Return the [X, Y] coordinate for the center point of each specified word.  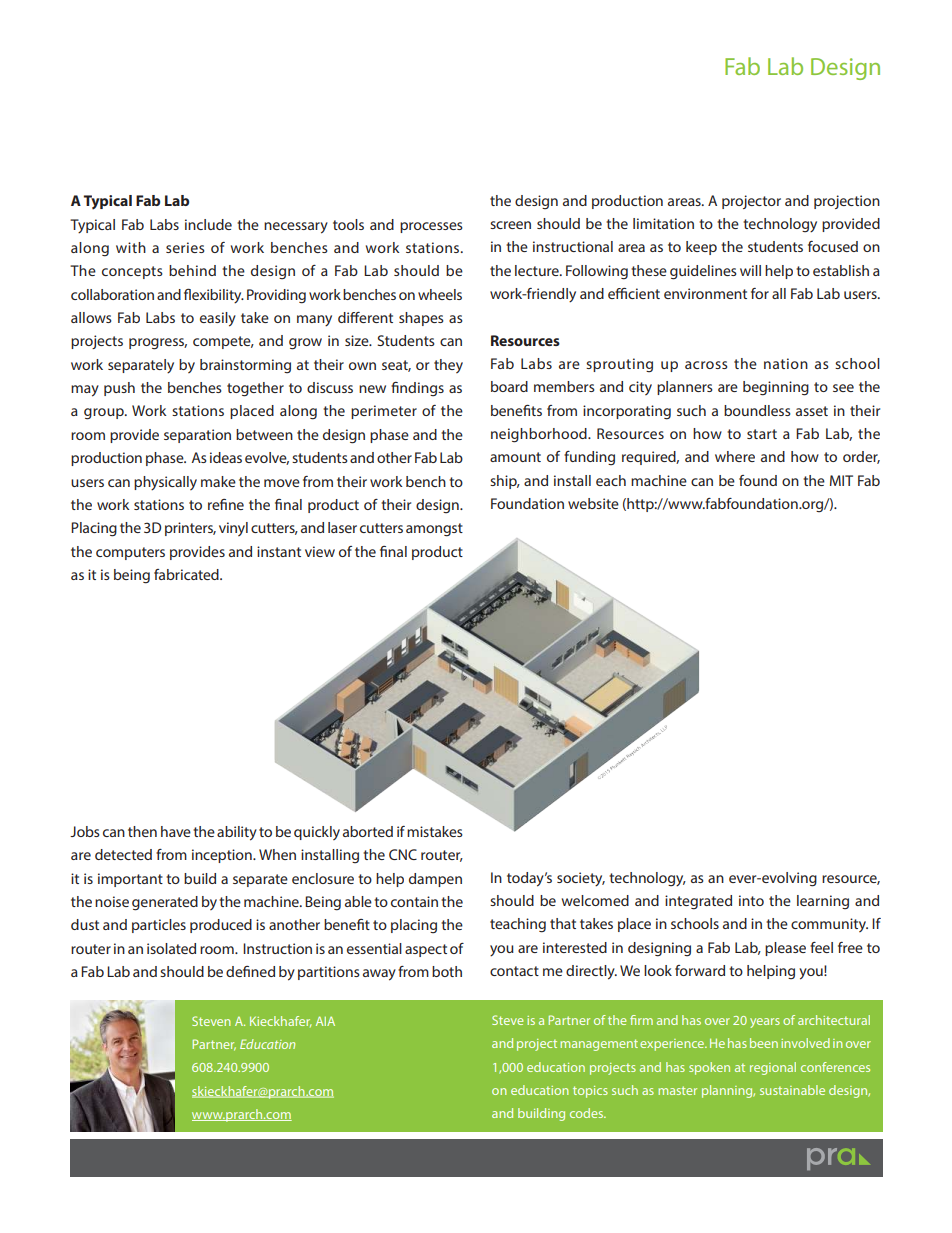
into [751, 900]
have [176, 831]
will [750, 270]
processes [431, 227]
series [185, 247]
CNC [403, 854]
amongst [434, 530]
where [735, 456]
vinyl [233, 529]
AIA [325, 1021]
